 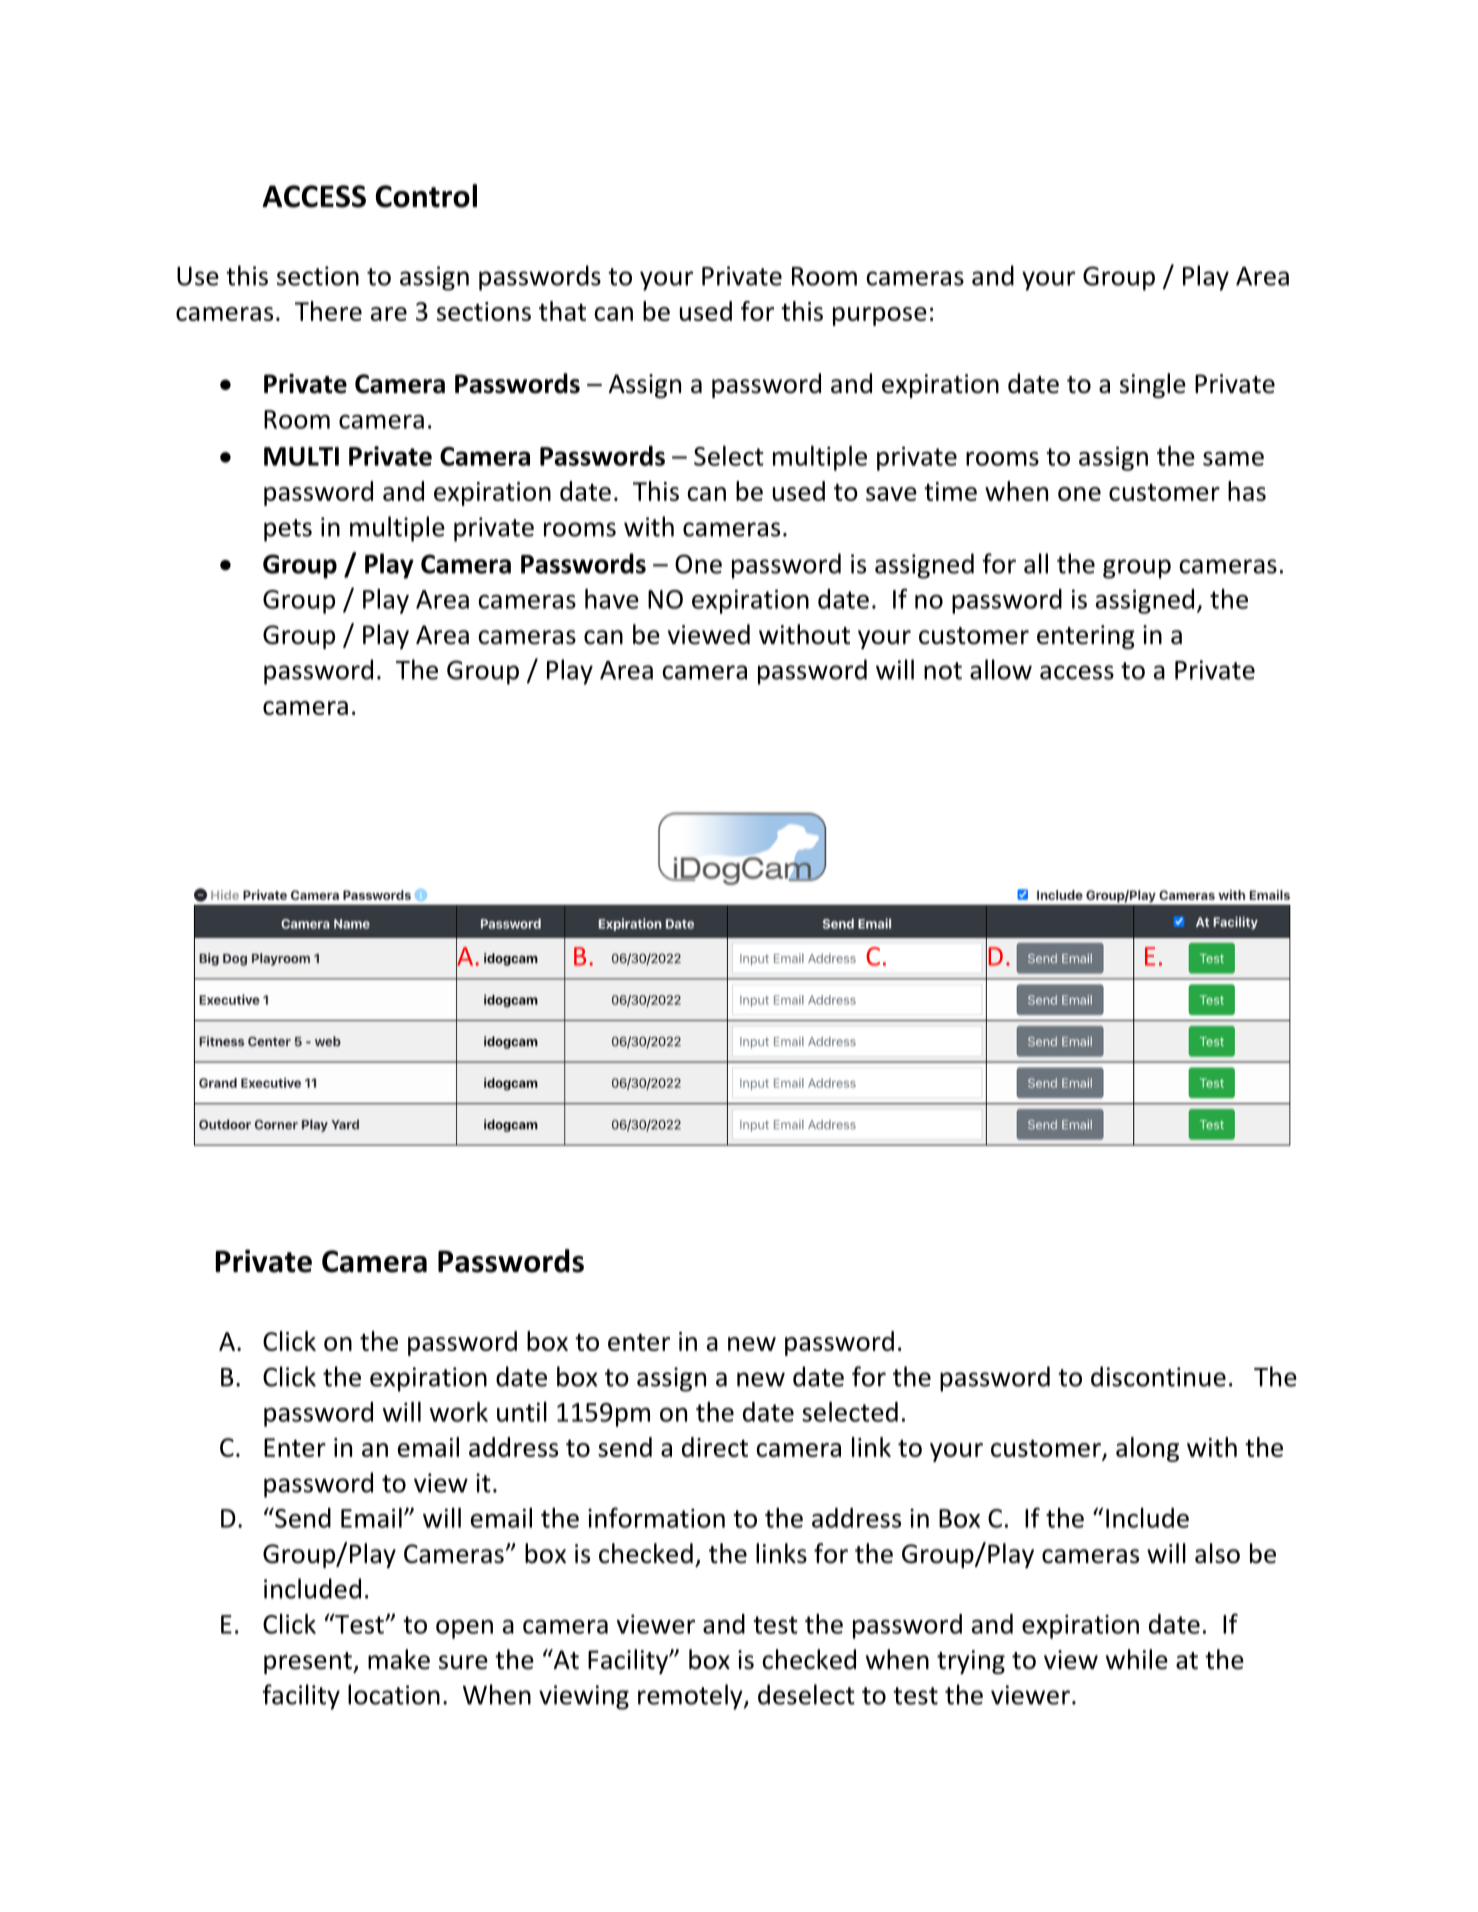 I want to click on have, so click(x=612, y=599).
